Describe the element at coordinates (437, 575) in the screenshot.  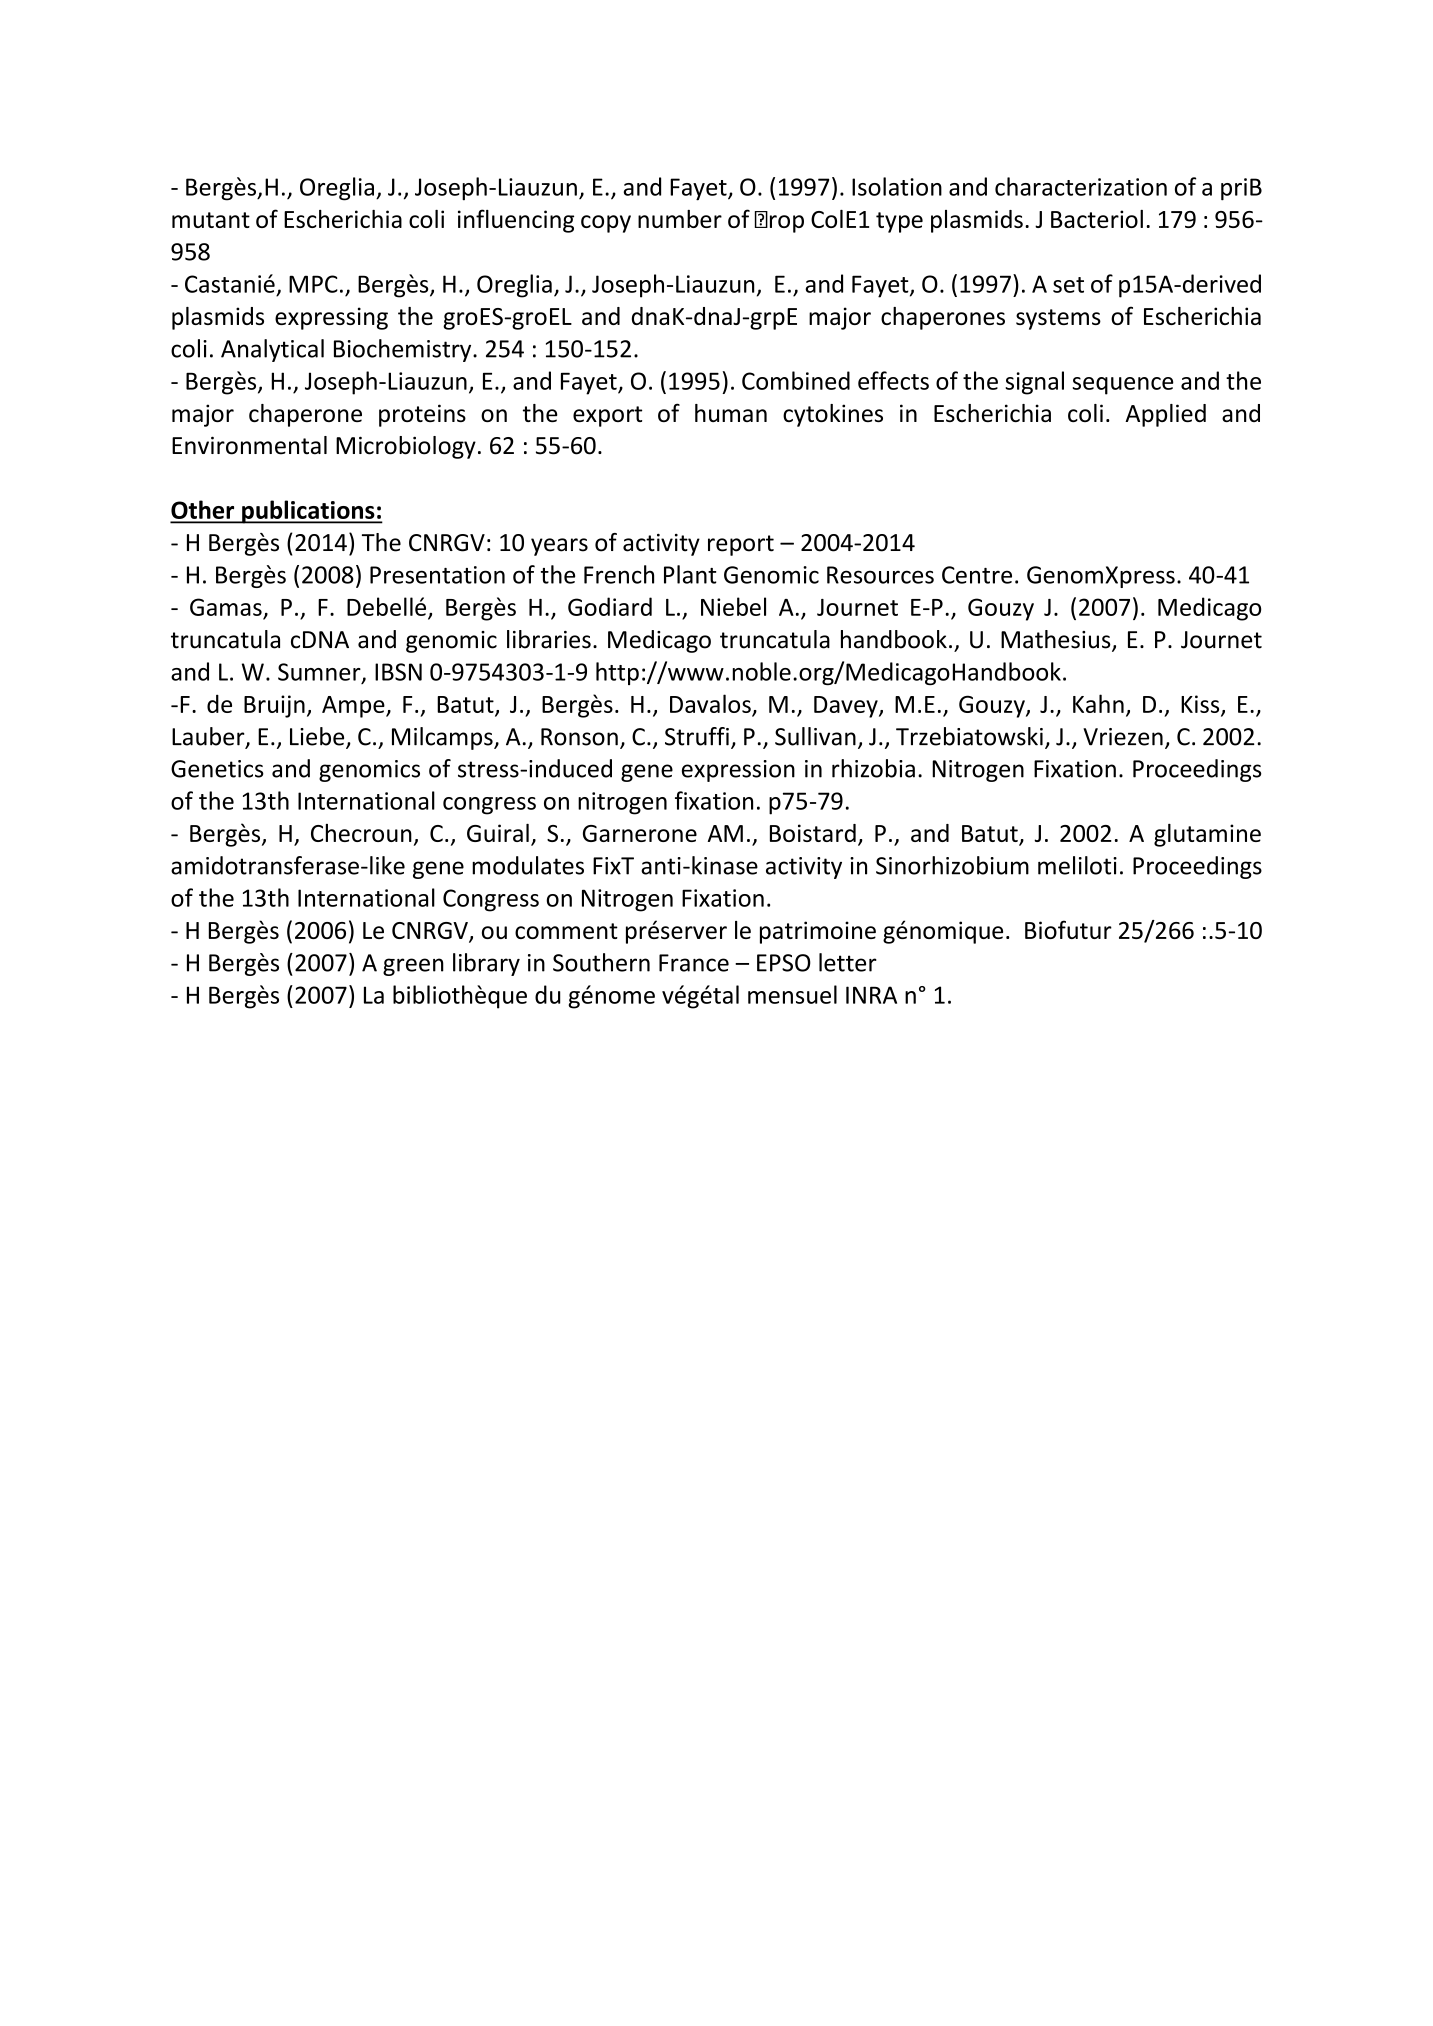
I see `Presentation` at that location.
